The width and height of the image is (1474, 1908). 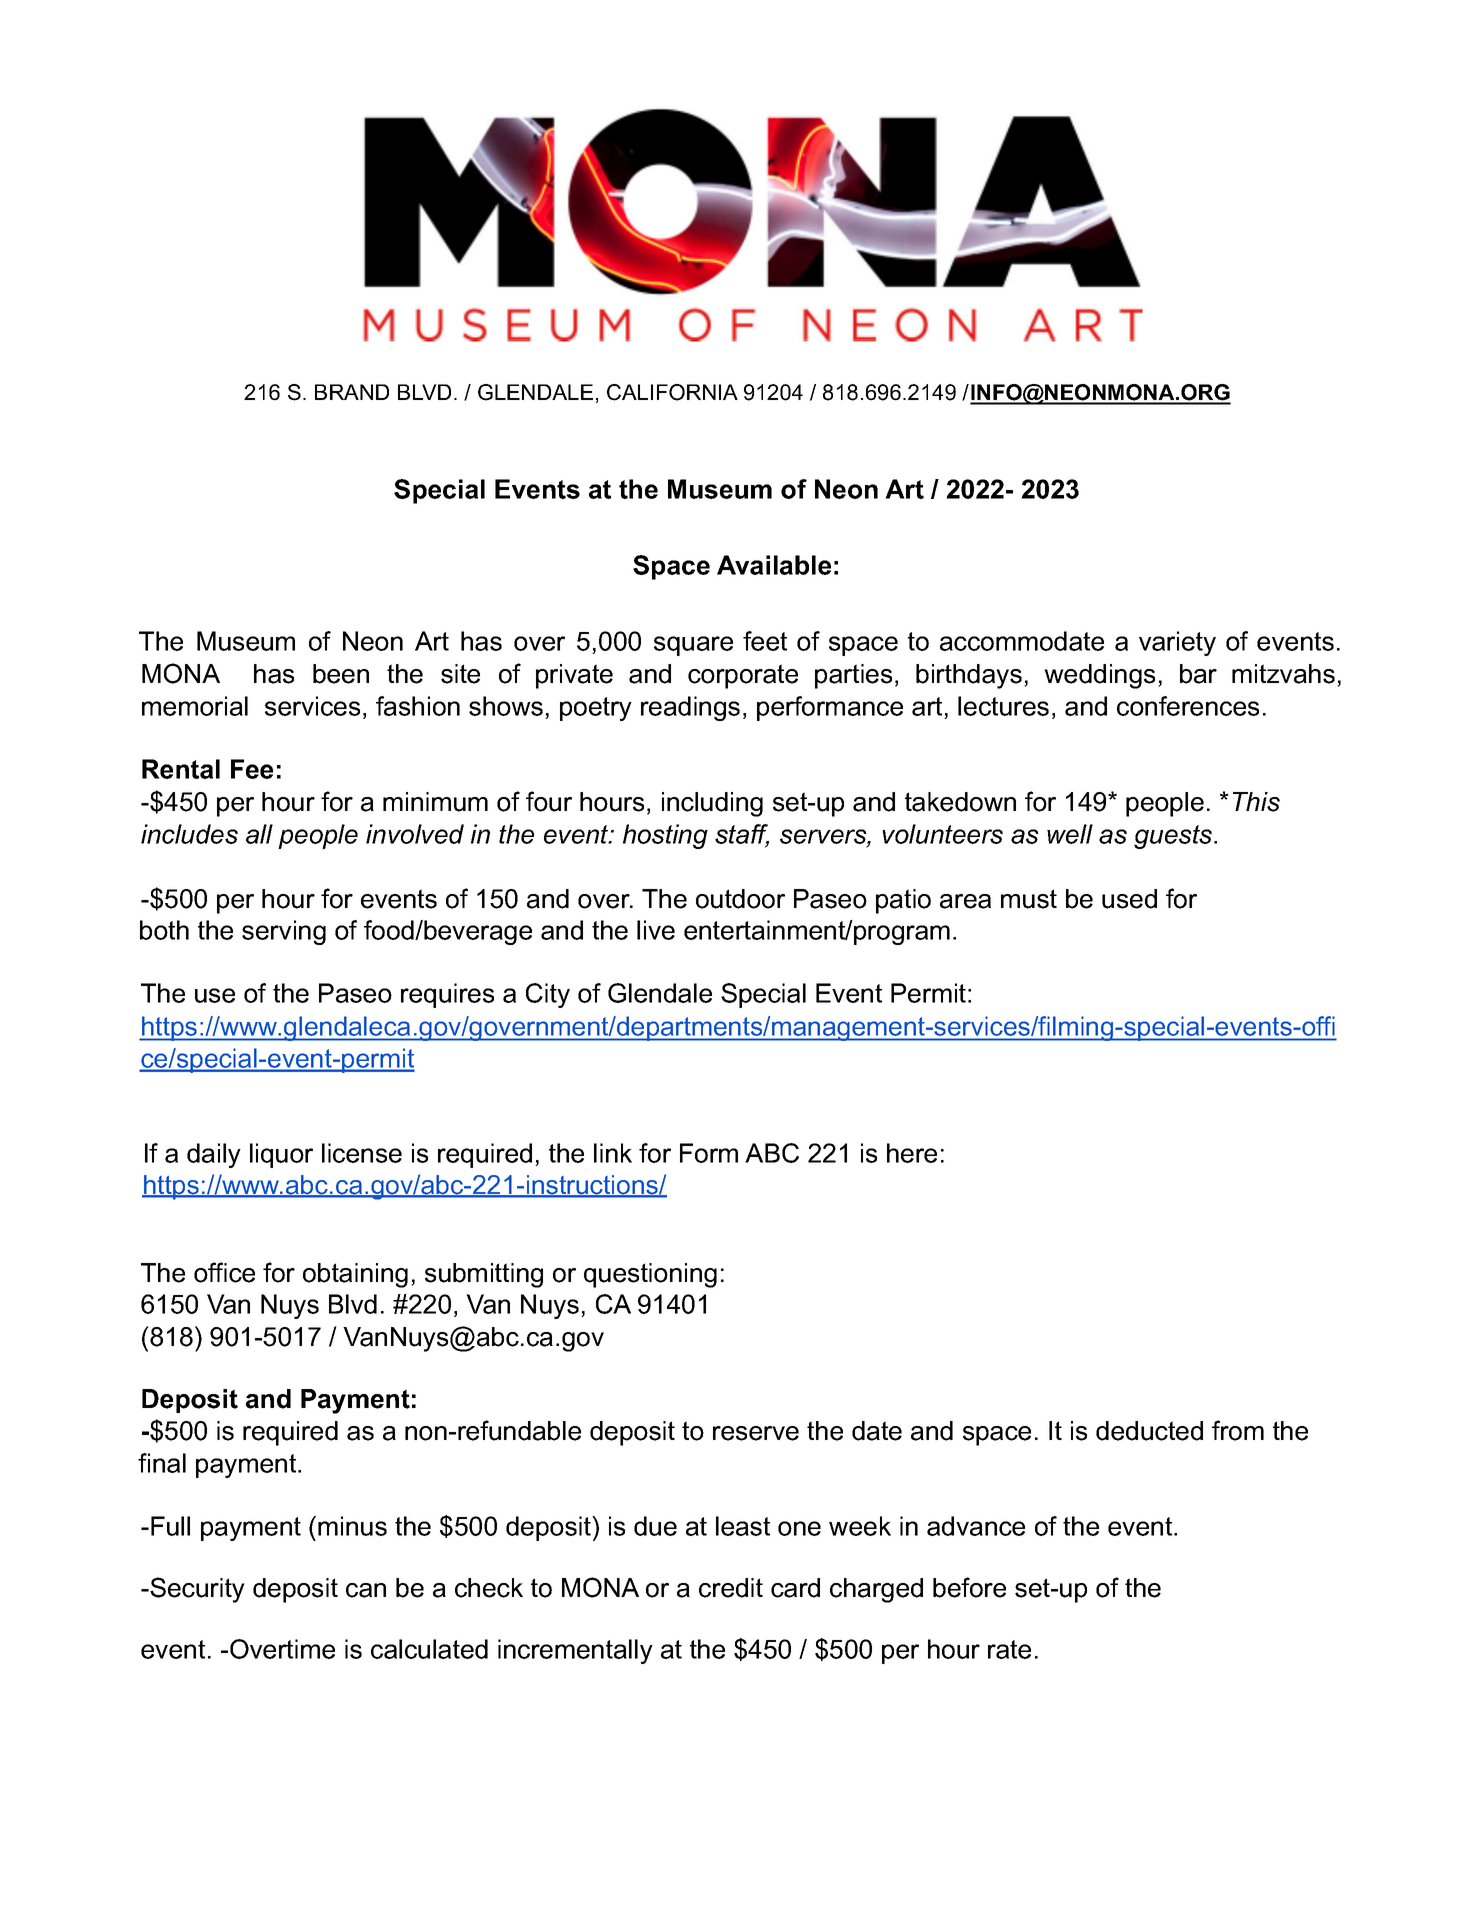 What do you see at coordinates (740, 899) in the image?
I see `outdoor` at bounding box center [740, 899].
